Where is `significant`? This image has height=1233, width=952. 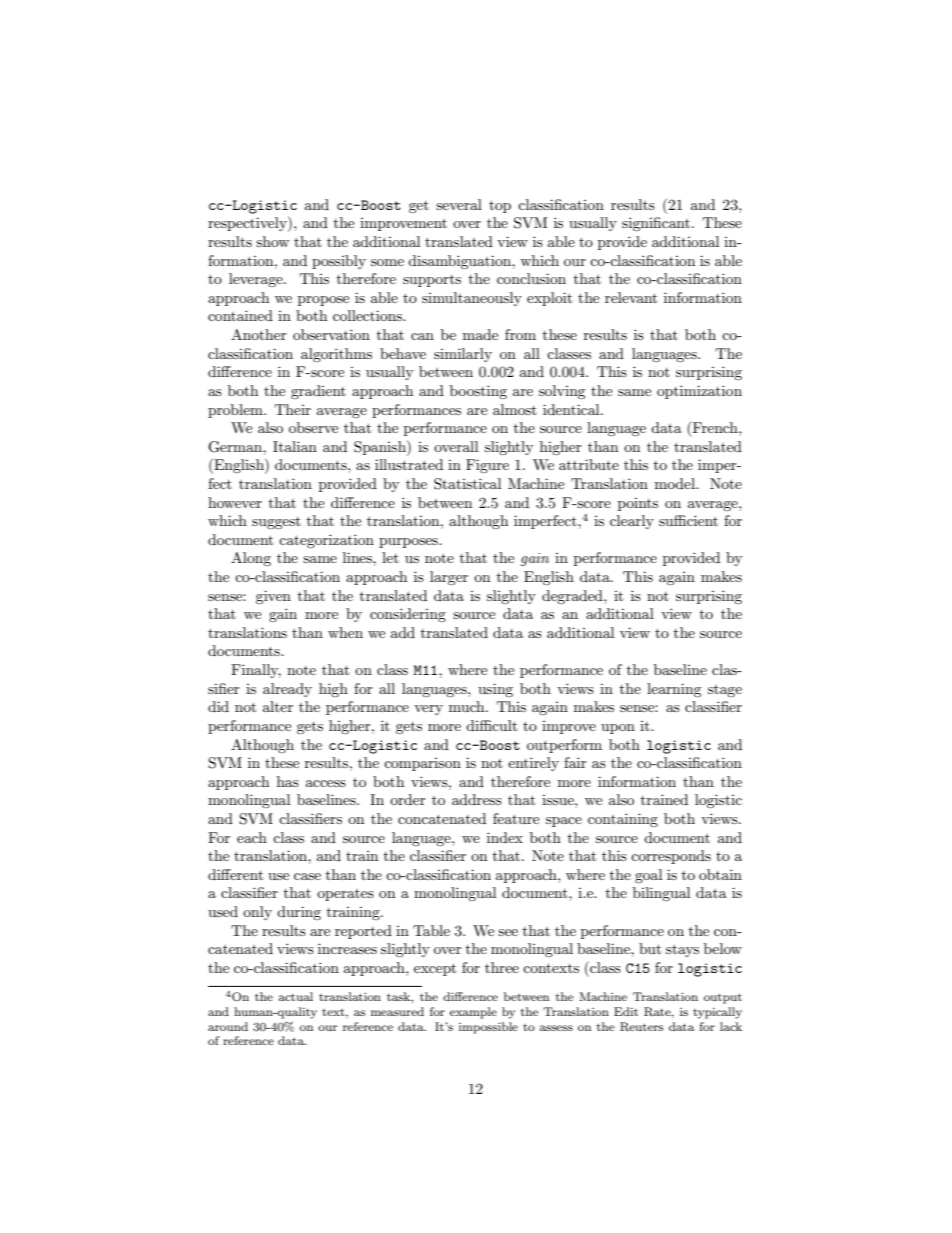 significant is located at coordinates (656, 224).
